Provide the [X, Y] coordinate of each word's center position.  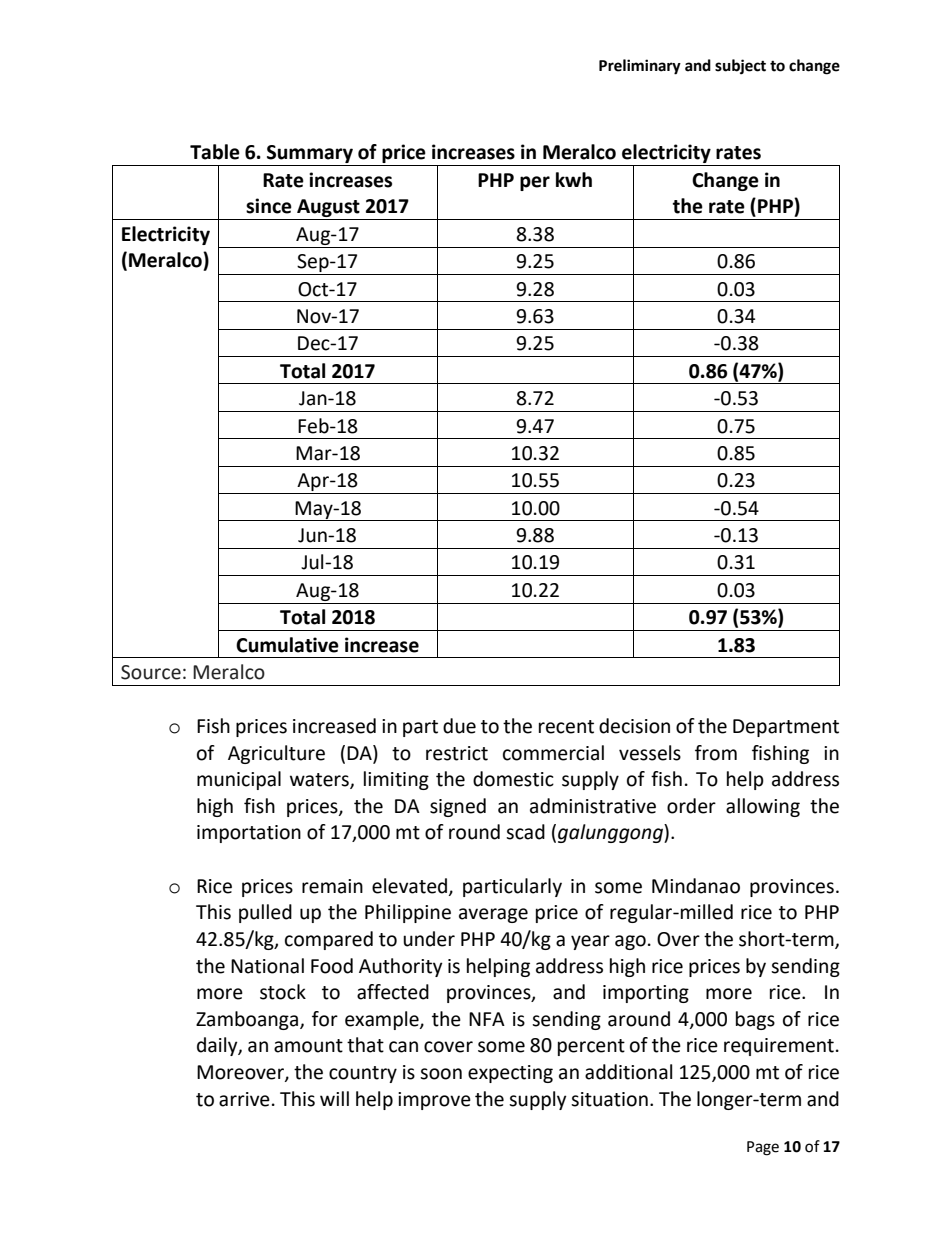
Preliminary [640, 67]
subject [740, 67]
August [328, 209]
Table [215, 152]
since [269, 206]
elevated [409, 886]
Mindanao [696, 886]
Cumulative [287, 645]
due [459, 726]
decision [634, 726]
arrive [244, 1099]
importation [249, 834]
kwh [574, 179]
